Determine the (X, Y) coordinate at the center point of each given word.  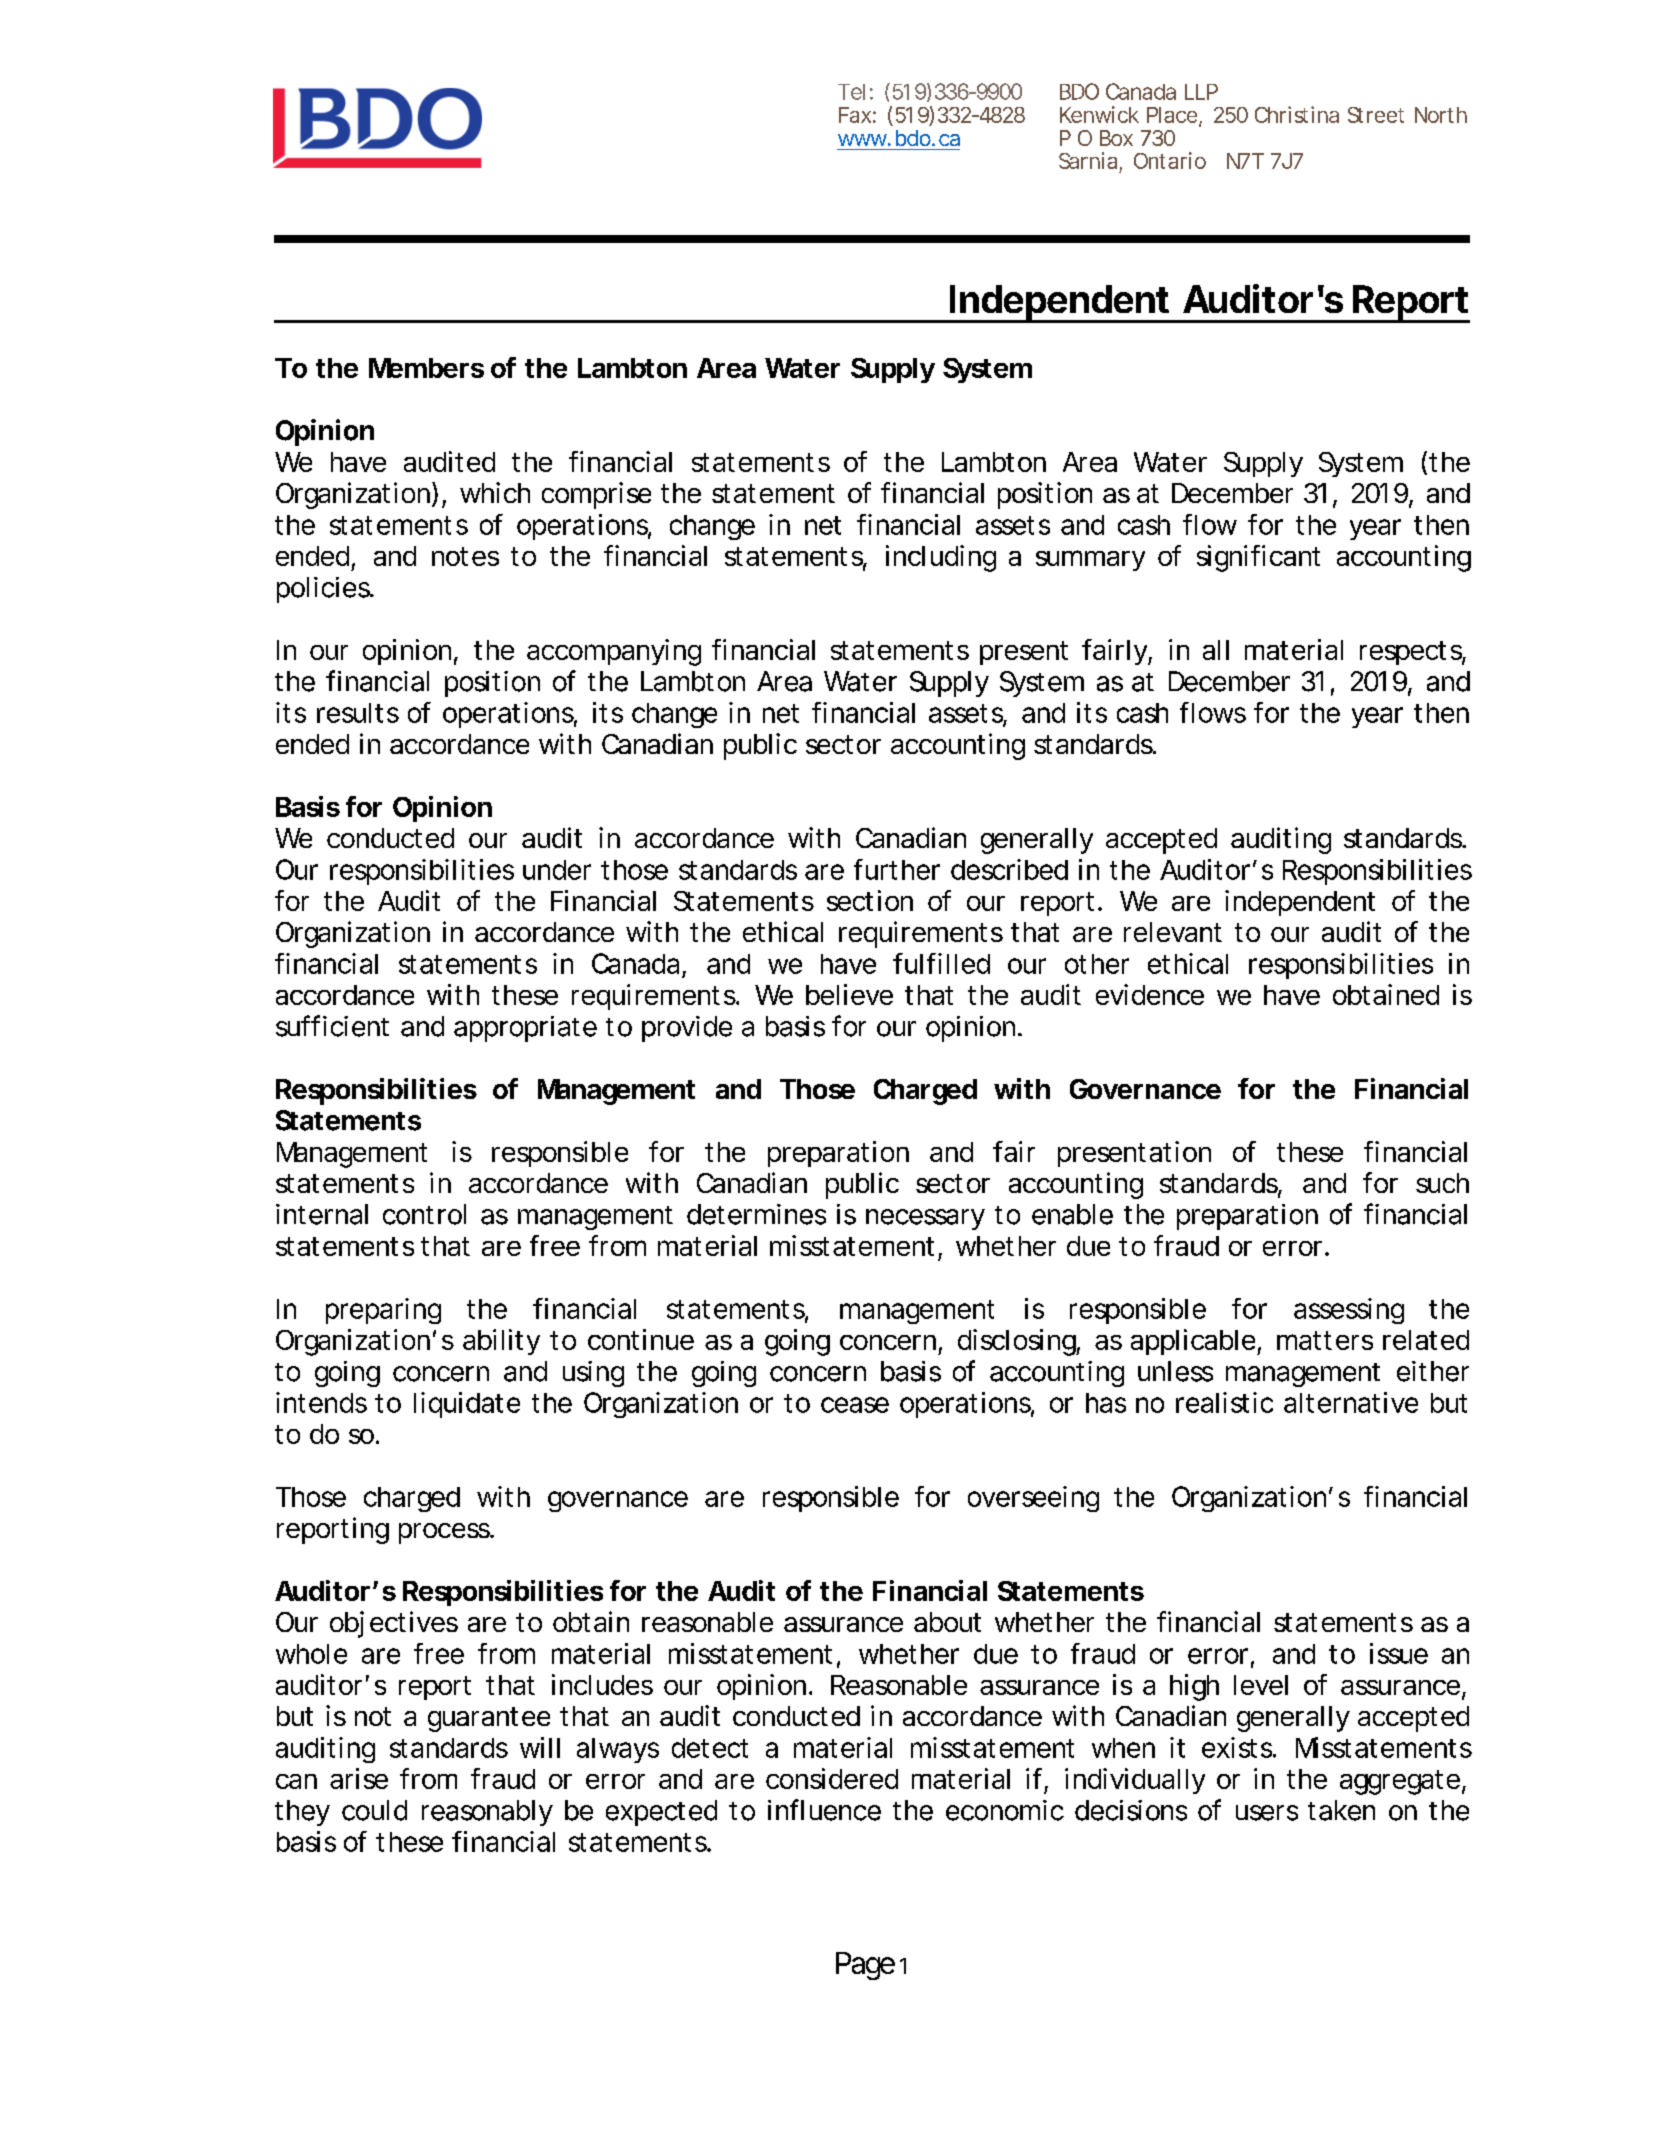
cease (855, 1405)
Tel (851, 92)
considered (832, 1778)
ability (501, 1342)
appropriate (525, 1029)
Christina (1297, 114)
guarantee (489, 1719)
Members (426, 368)
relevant (1173, 932)
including (941, 558)
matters (1325, 1340)
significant (1258, 558)
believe (849, 994)
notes (465, 556)
